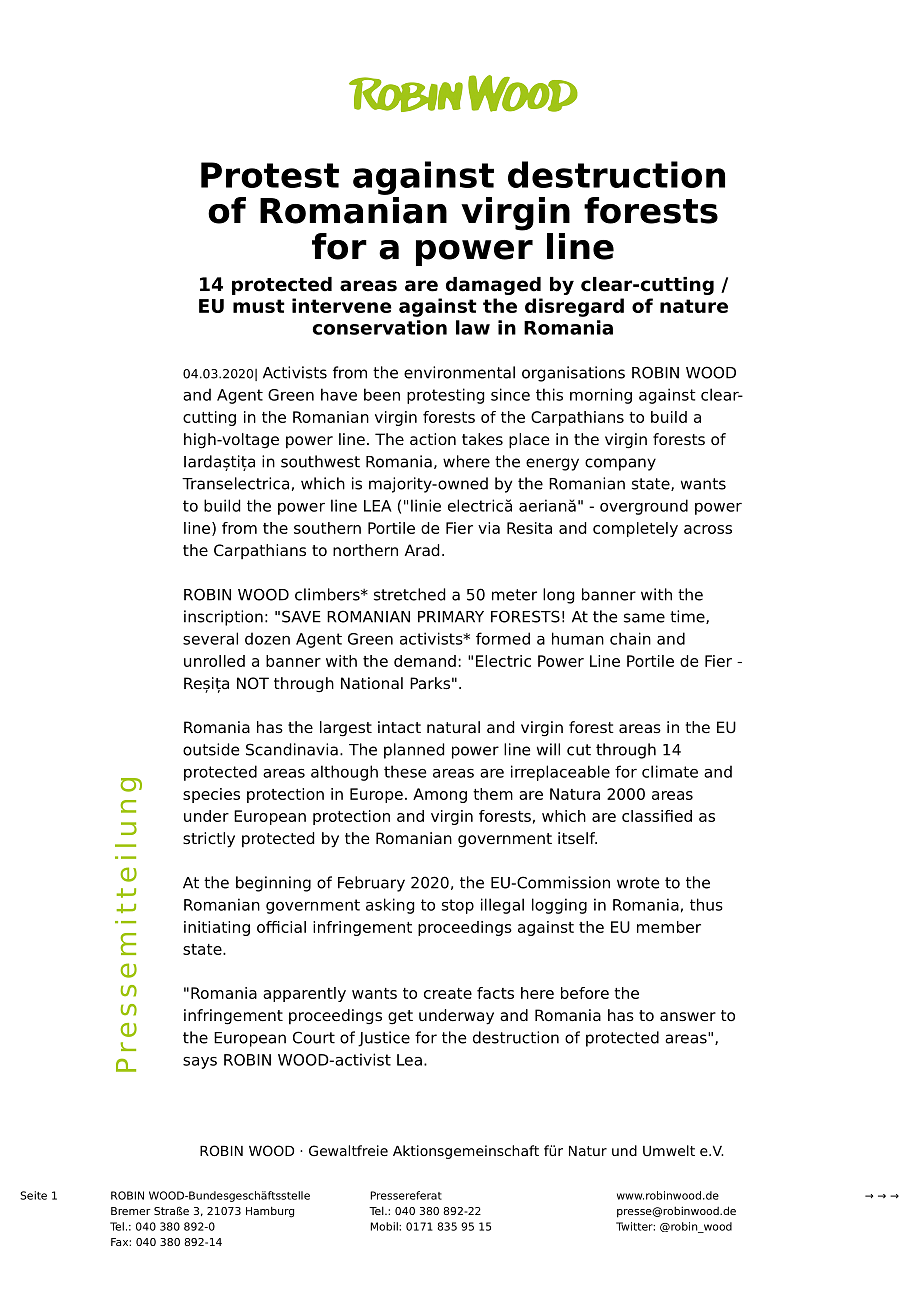  I want to click on Hamburg, so click(270, 1212).
